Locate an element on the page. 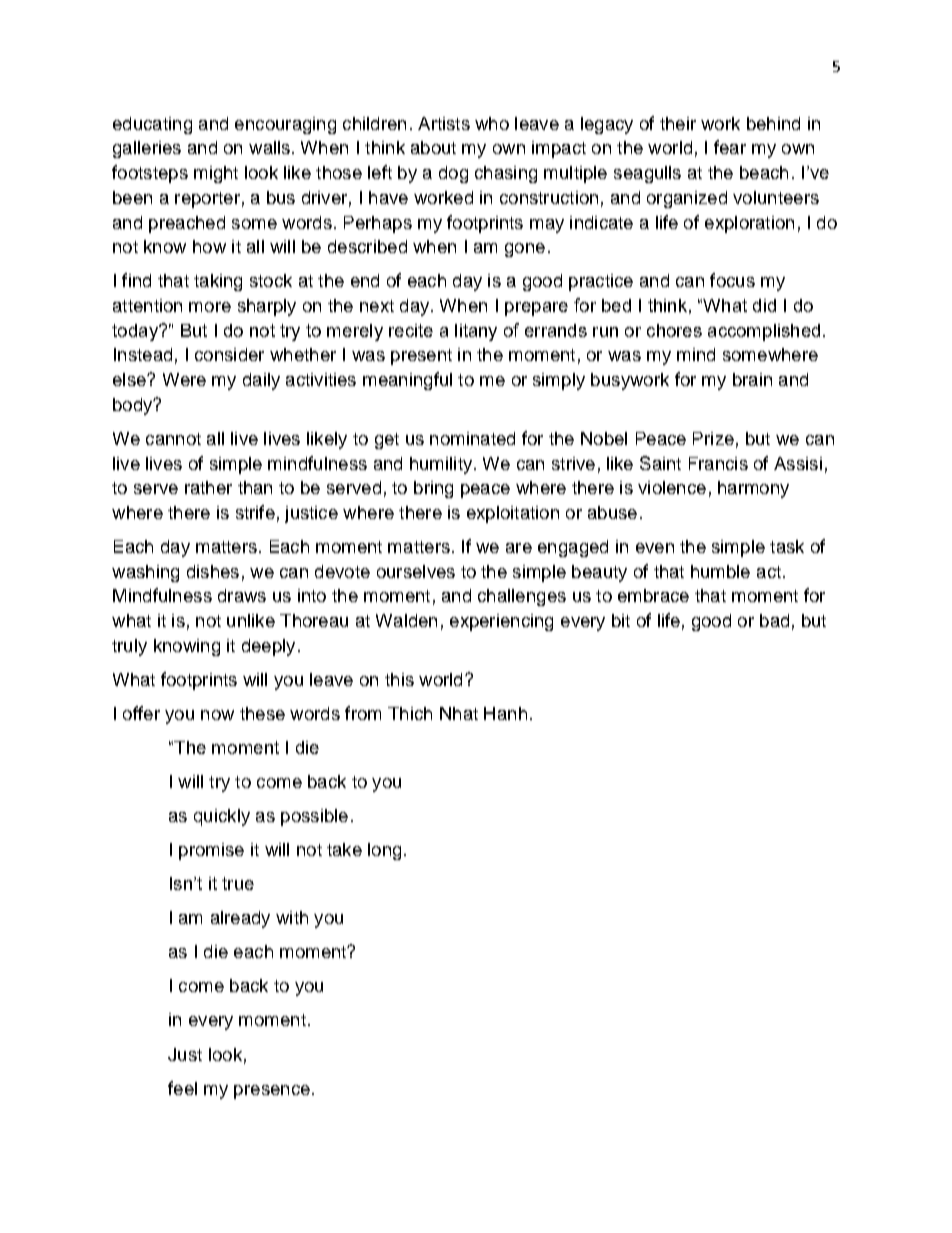 The image size is (952, 1233). feel is located at coordinates (182, 1088).
